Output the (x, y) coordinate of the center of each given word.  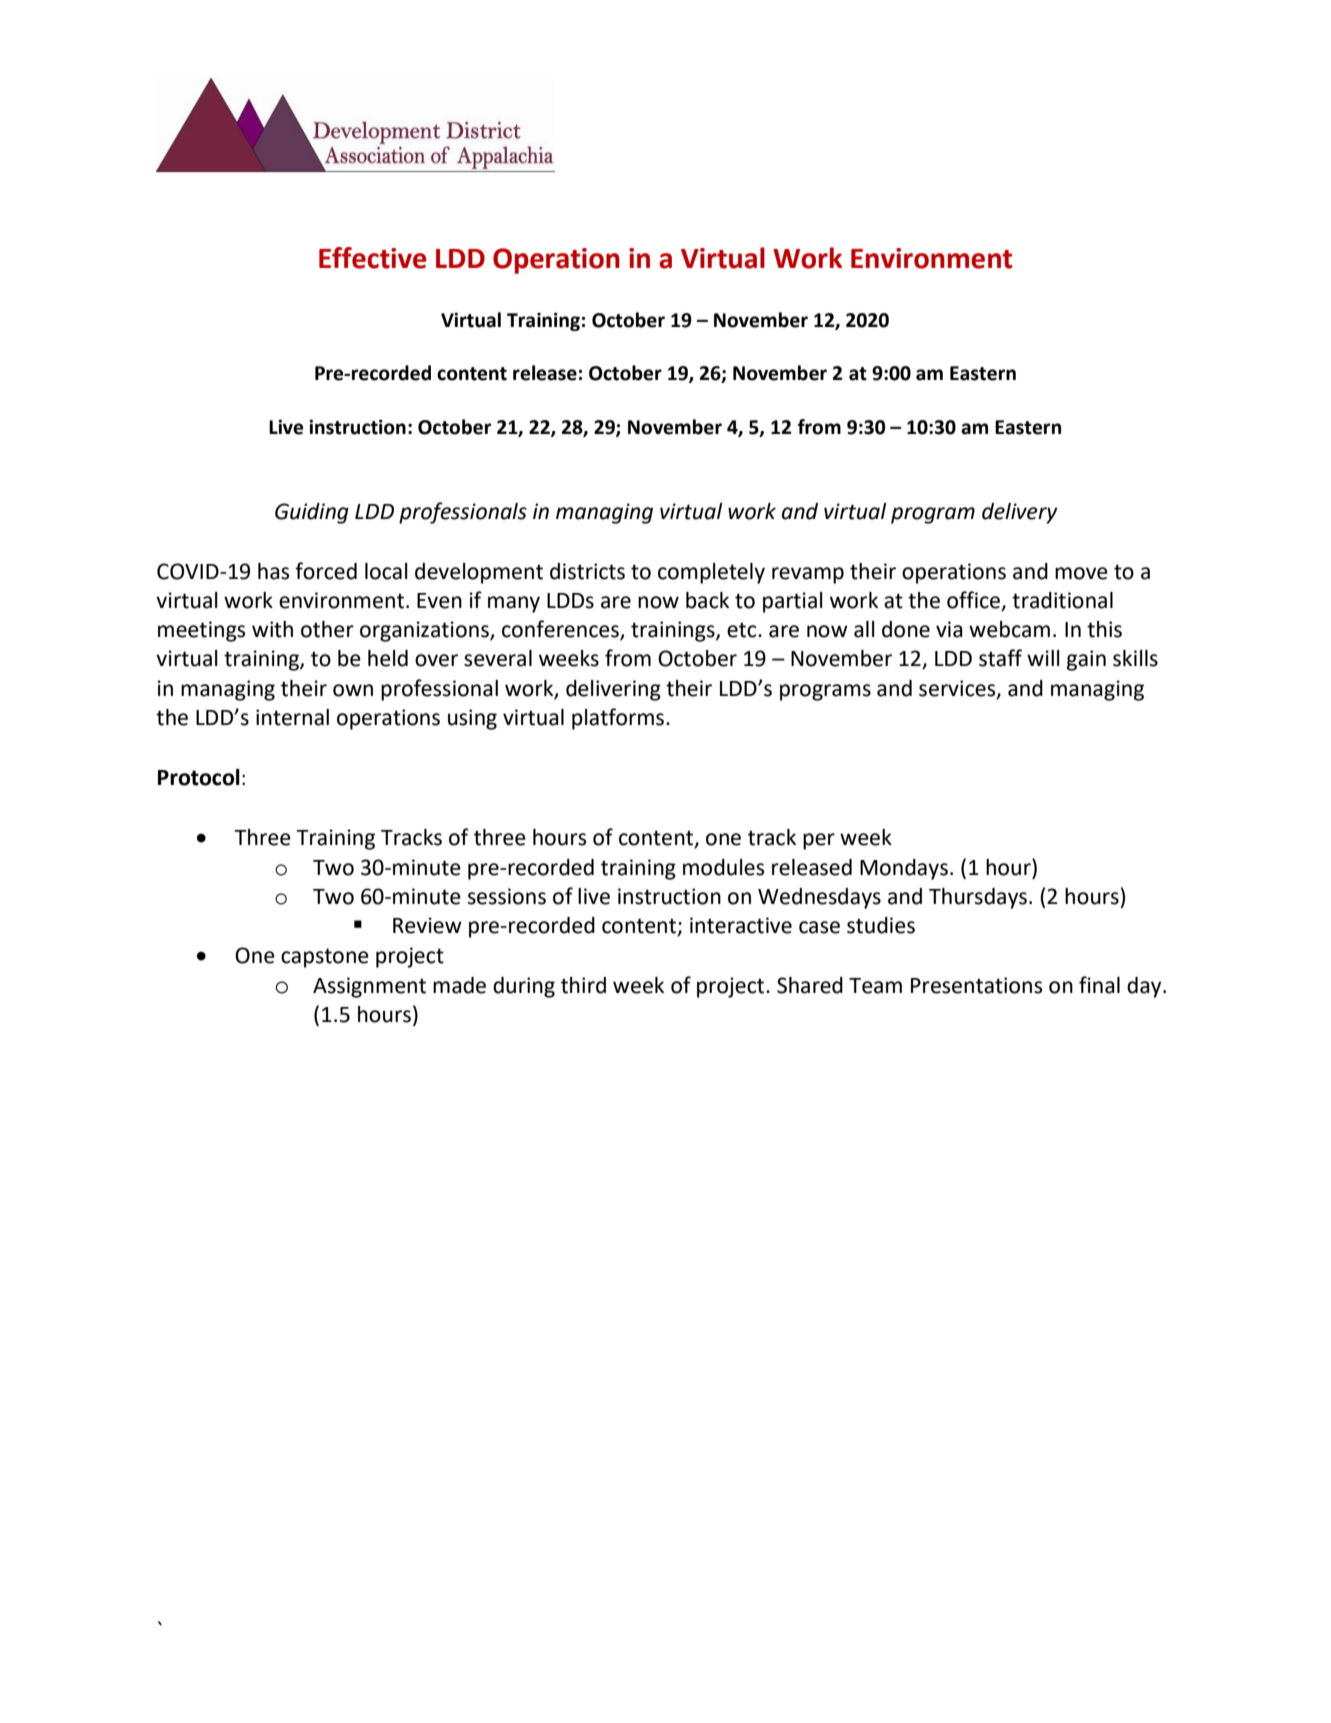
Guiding (312, 513)
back (707, 600)
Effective (372, 258)
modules (723, 867)
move (1081, 573)
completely (711, 573)
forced (326, 571)
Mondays (904, 869)
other (327, 629)
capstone (325, 958)
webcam (1009, 629)
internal (292, 717)
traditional (1062, 600)
